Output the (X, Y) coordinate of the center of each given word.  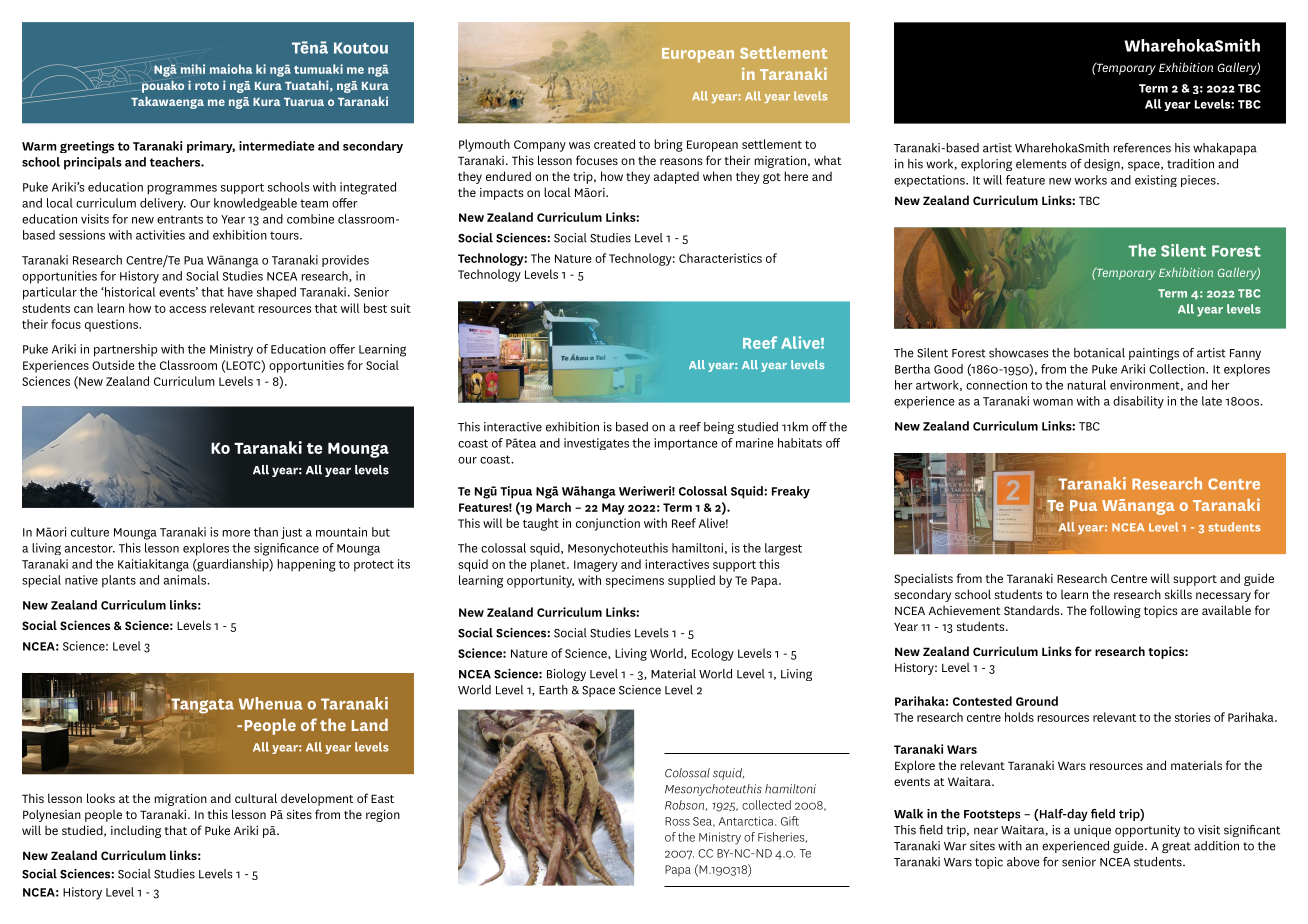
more (236, 533)
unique (1092, 831)
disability (1138, 402)
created (614, 144)
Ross (677, 821)
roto (207, 86)
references (1142, 148)
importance (686, 444)
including (136, 831)
